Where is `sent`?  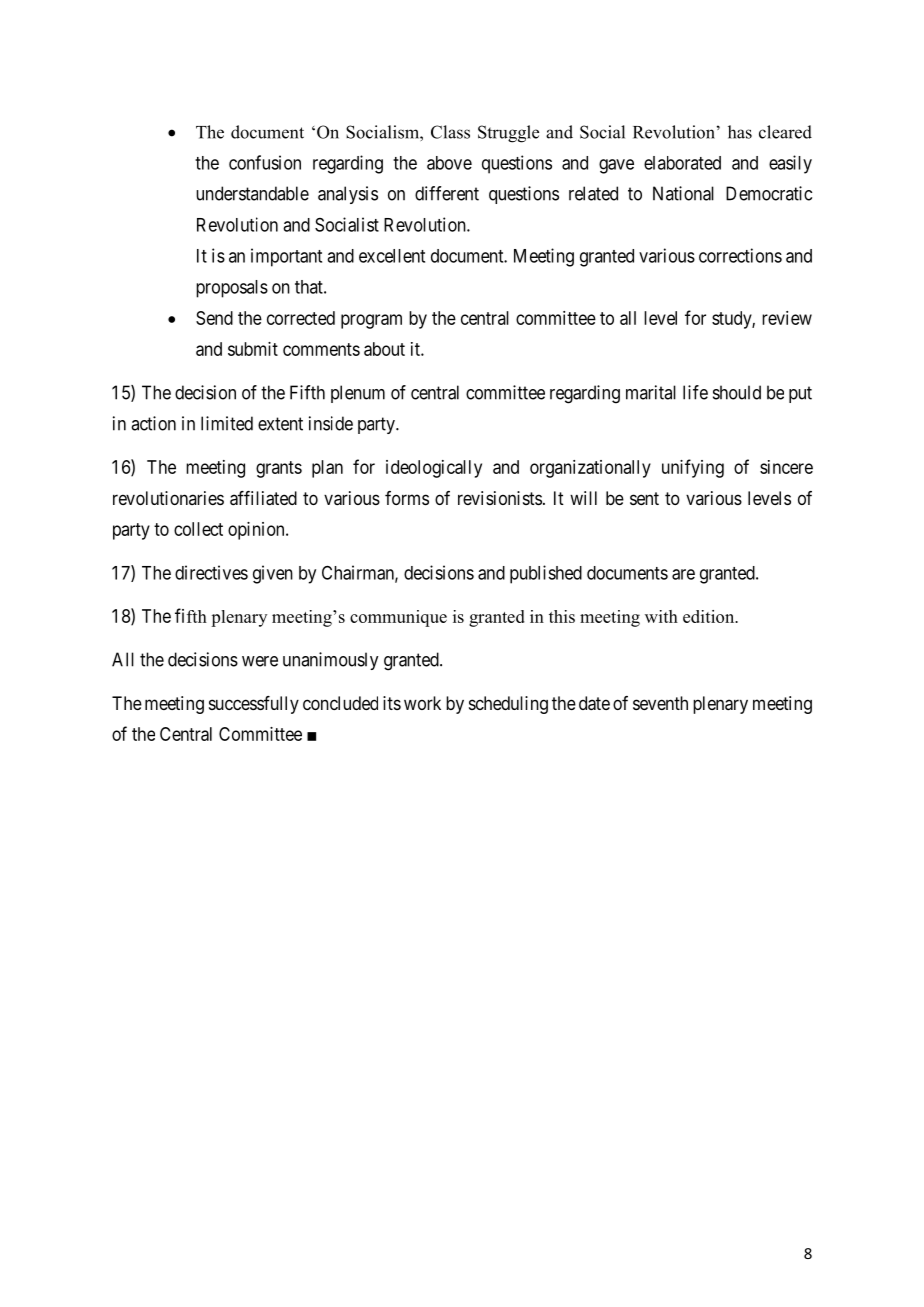 sent is located at coordinates (644, 498).
